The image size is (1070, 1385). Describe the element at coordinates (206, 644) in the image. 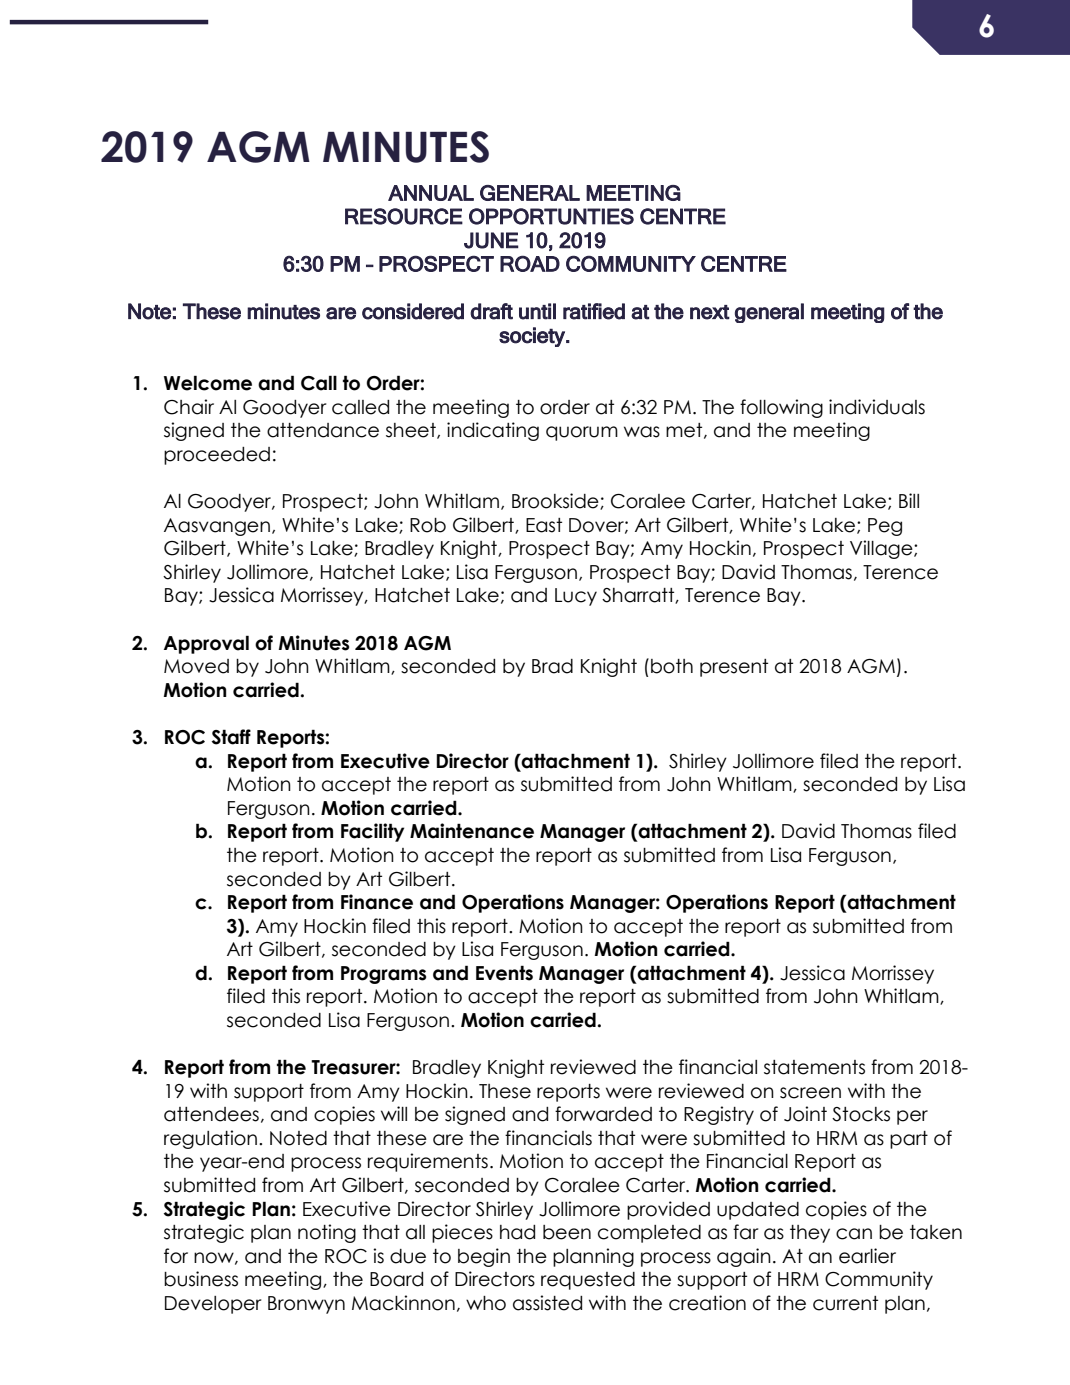

I see `Approval` at that location.
